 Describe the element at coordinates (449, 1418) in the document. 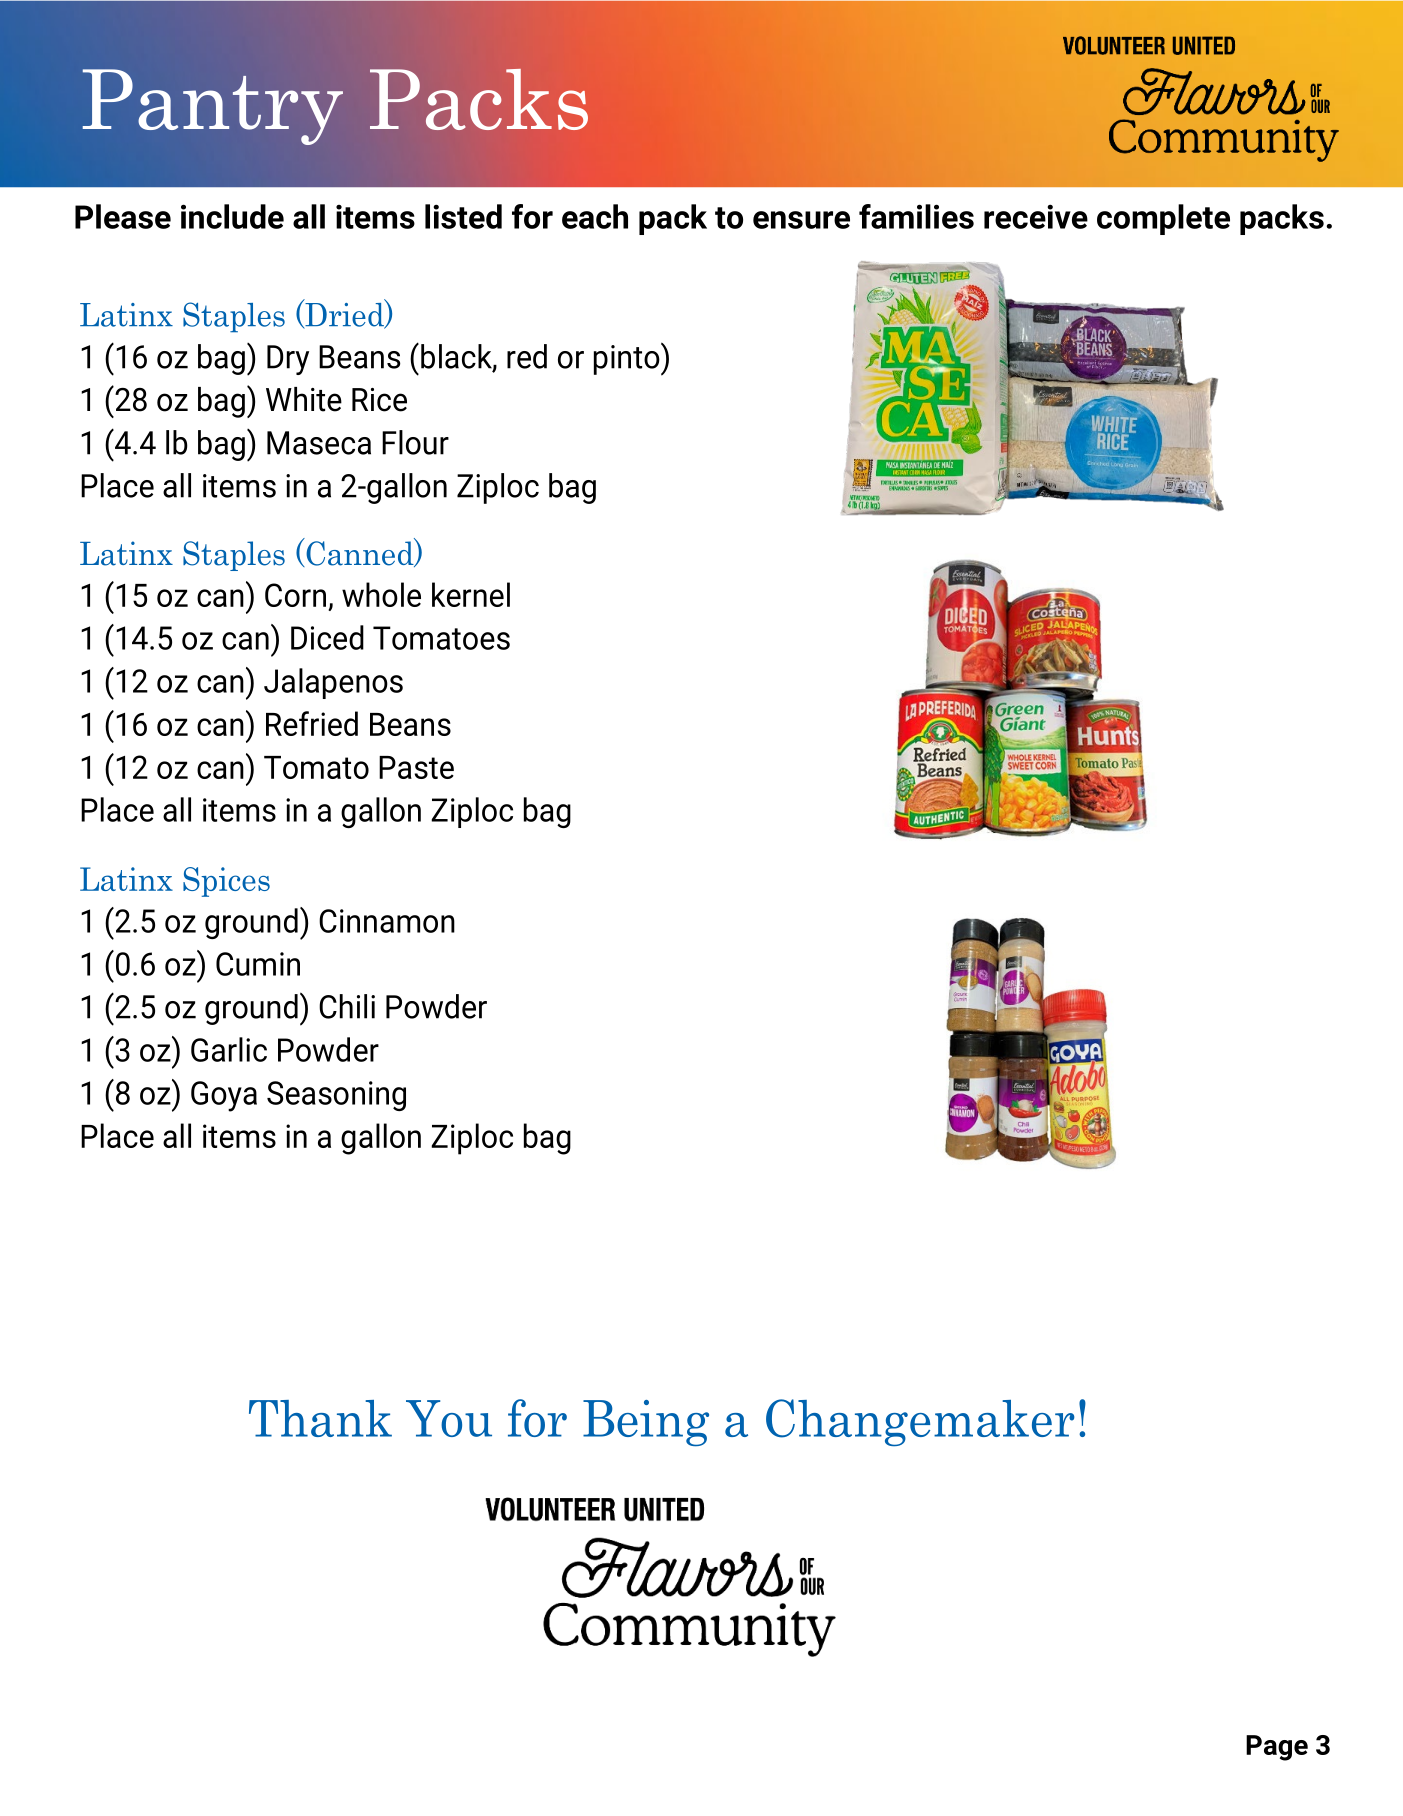

I see `You` at that location.
